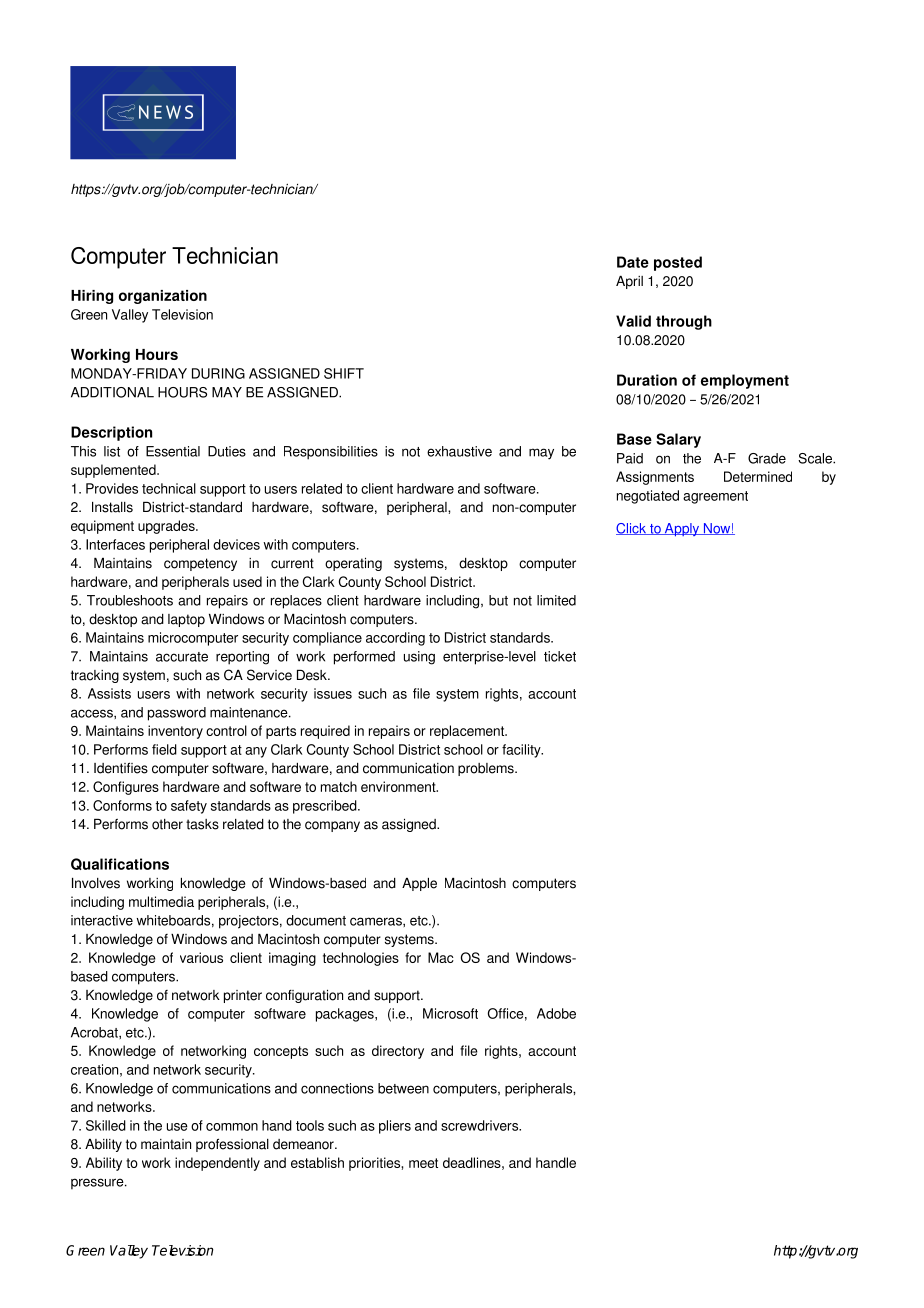  What do you see at coordinates (167, 824) in the screenshot?
I see `other` at bounding box center [167, 824].
